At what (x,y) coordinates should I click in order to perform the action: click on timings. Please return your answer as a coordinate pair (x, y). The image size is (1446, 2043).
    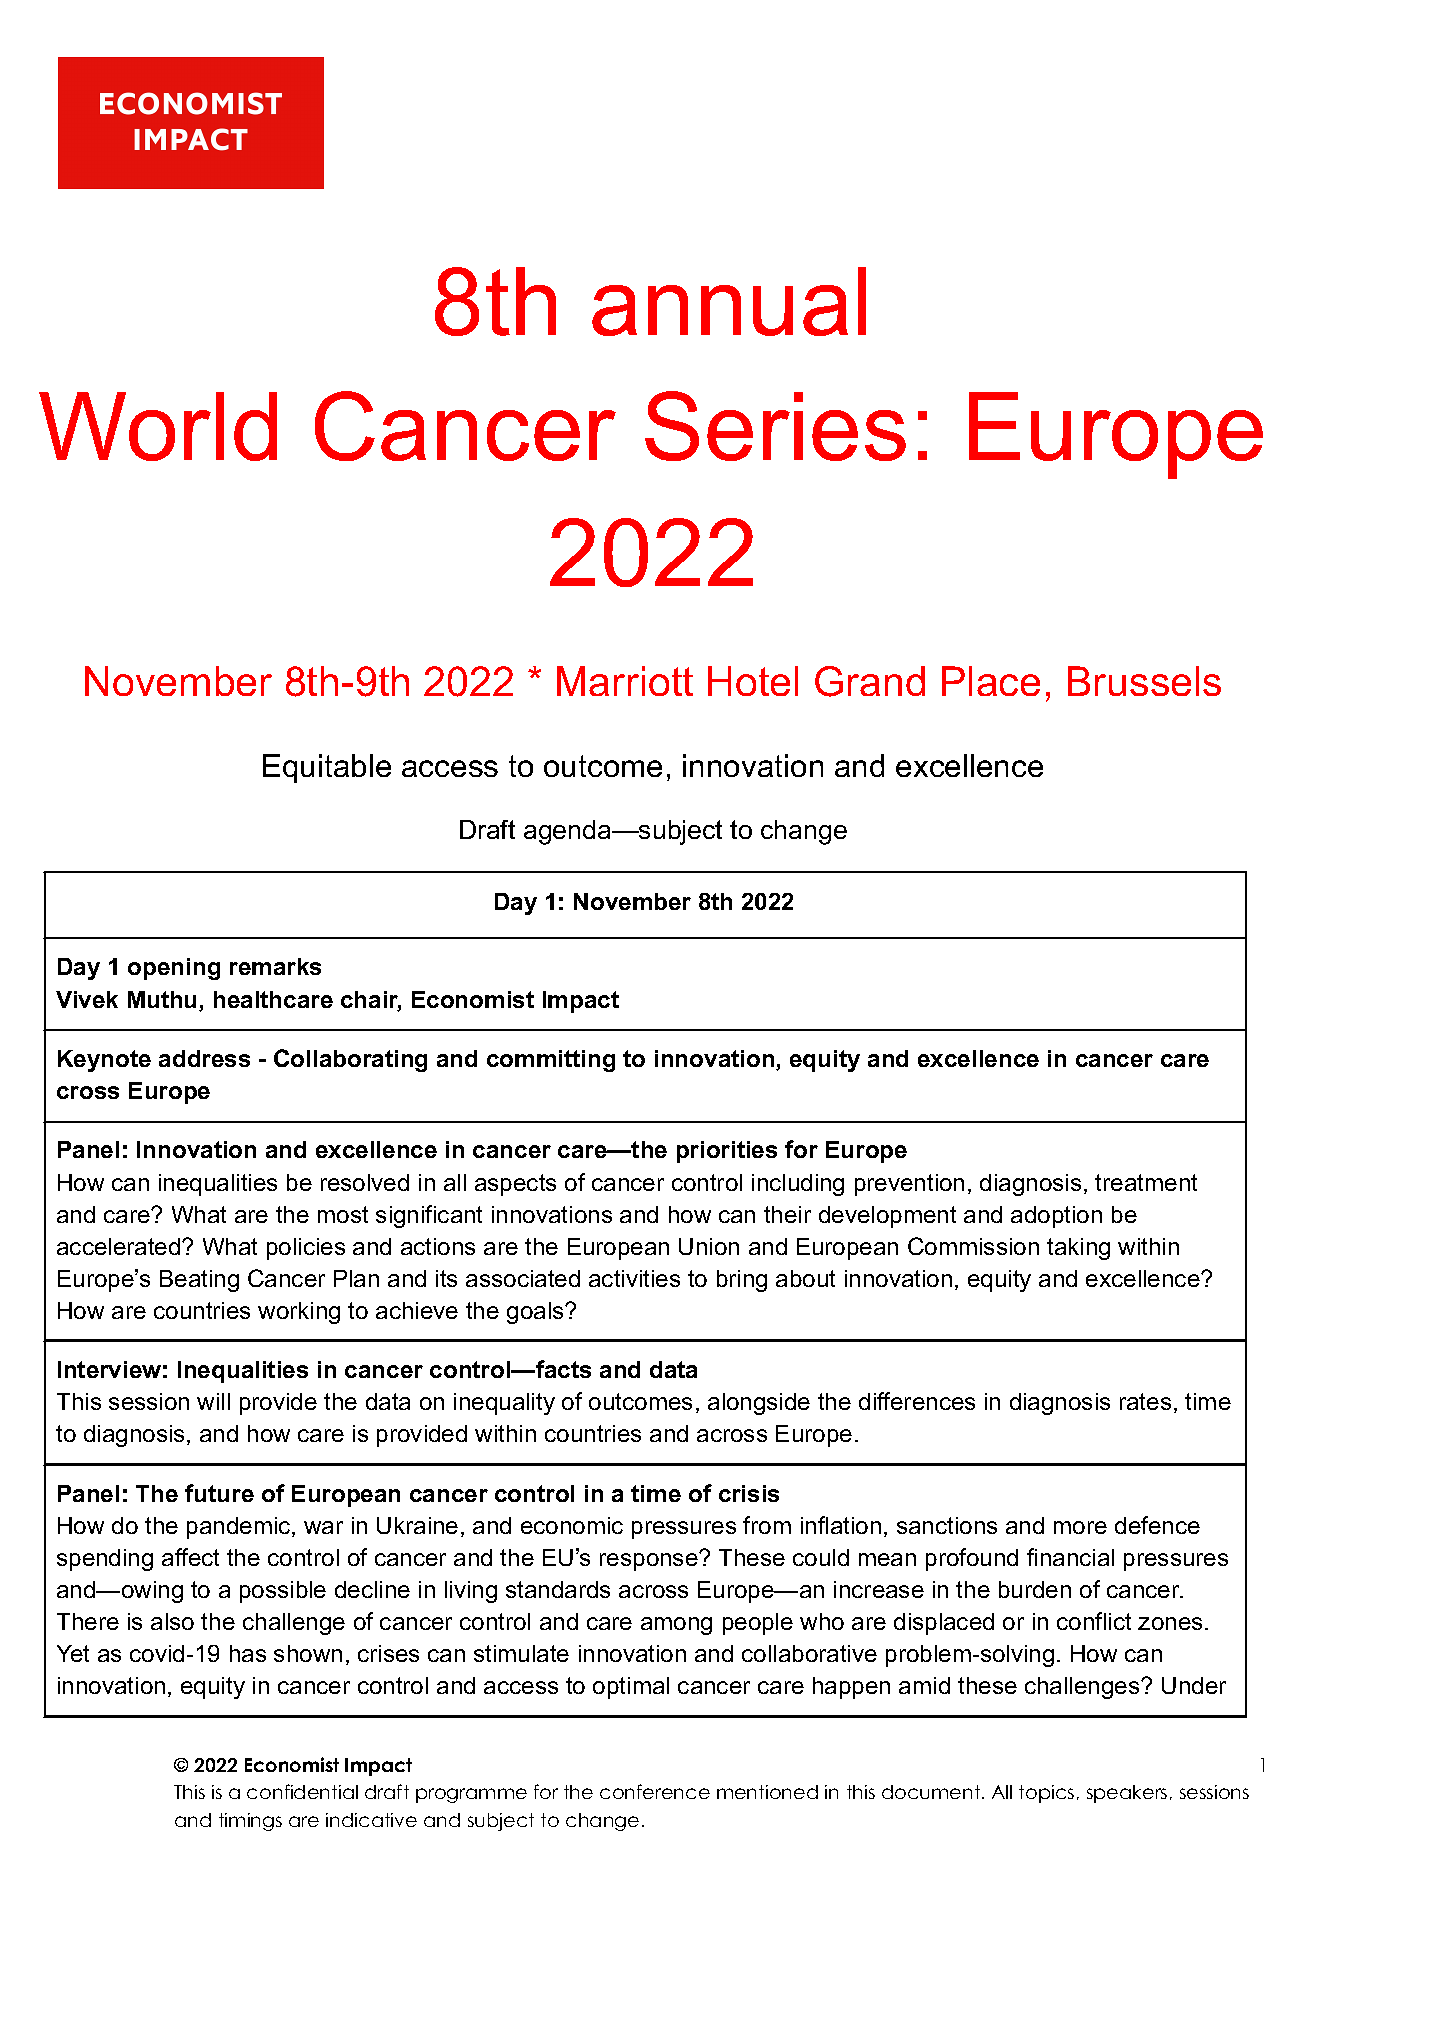
    Looking at the image, I should click on (250, 1822).
